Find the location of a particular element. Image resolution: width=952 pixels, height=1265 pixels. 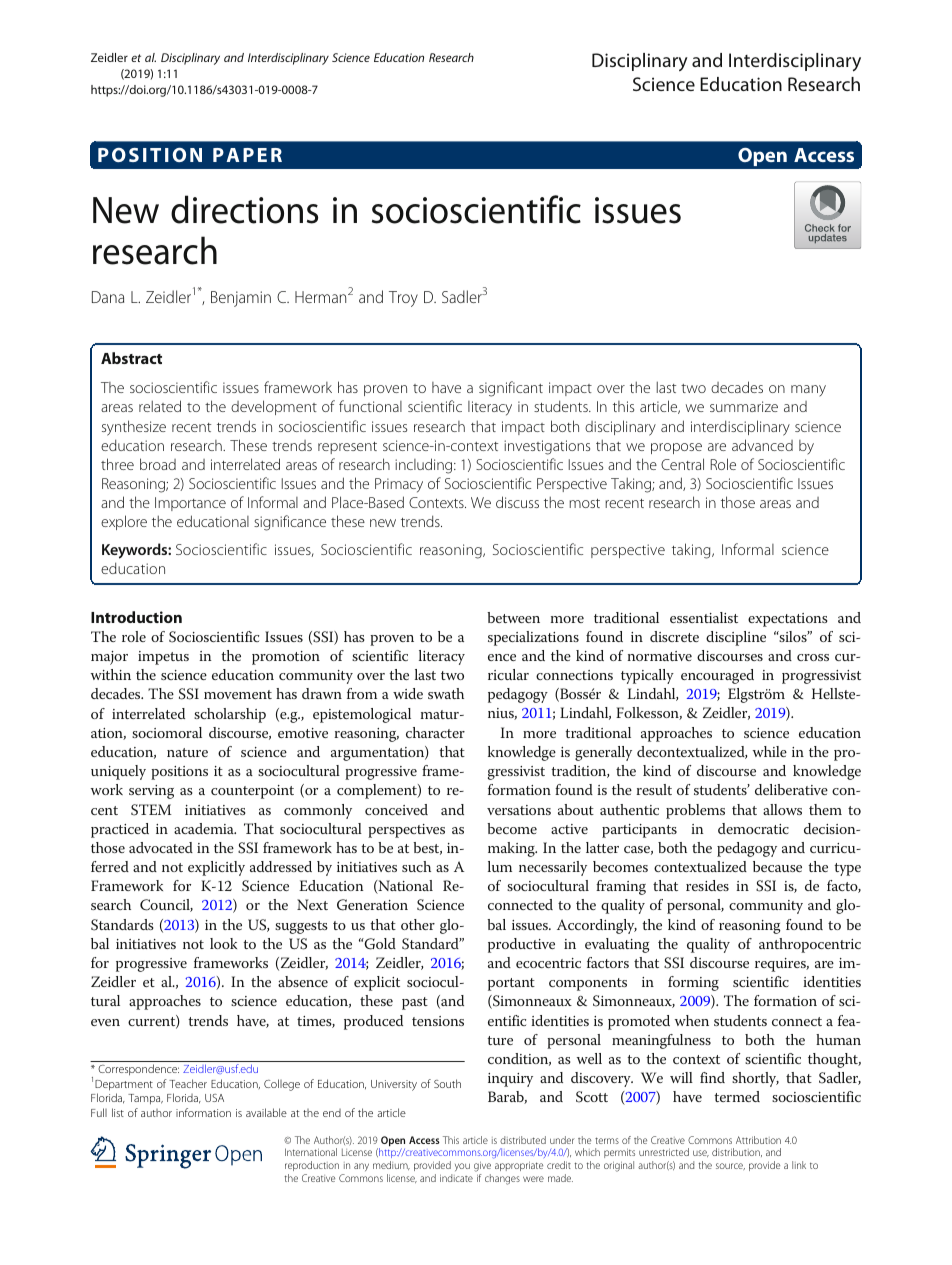

link is located at coordinates (799, 1165).
